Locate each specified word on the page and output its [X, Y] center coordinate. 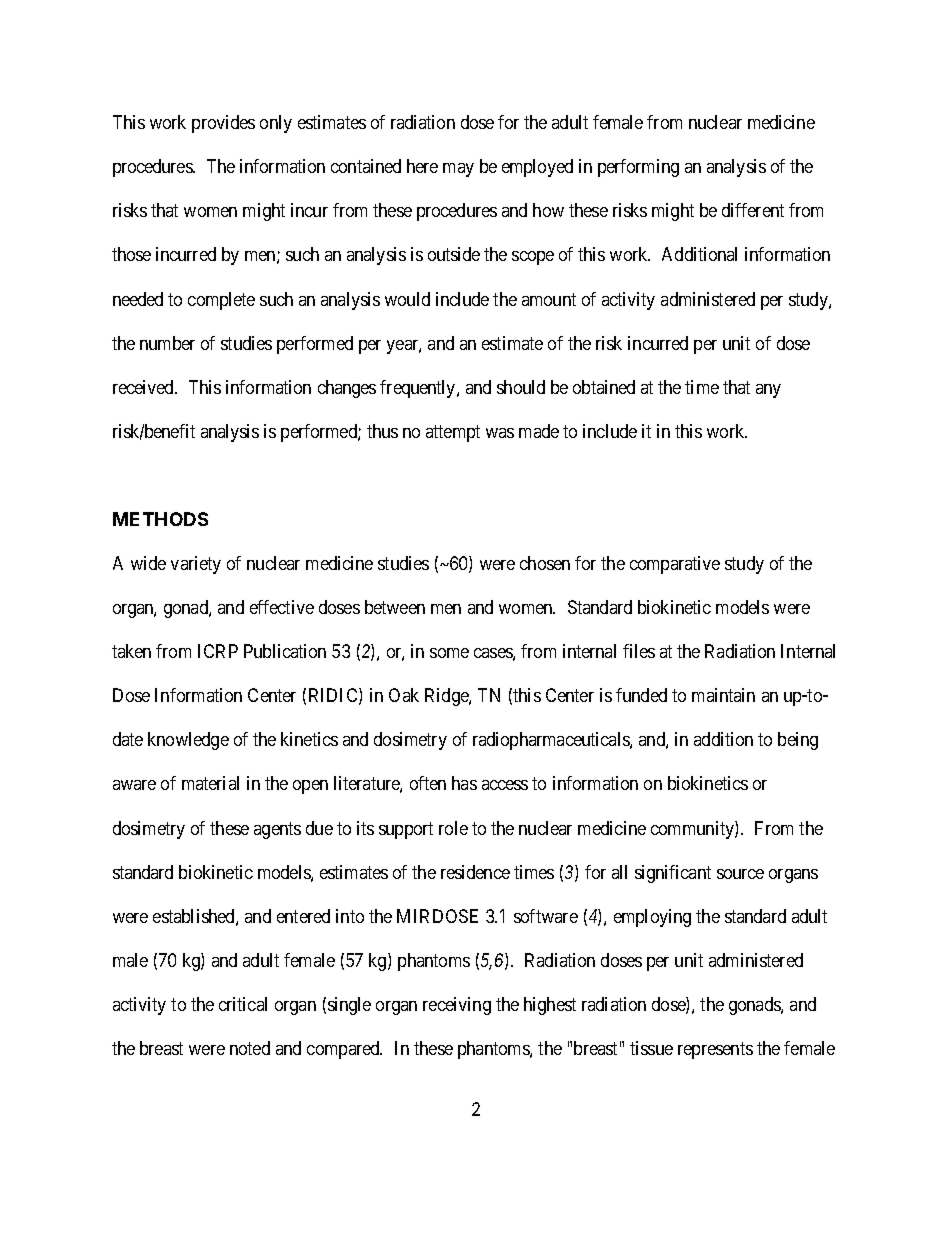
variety [196, 565]
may [458, 170]
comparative [675, 565]
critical [243, 1004]
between [395, 607]
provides [223, 124]
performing [638, 168]
